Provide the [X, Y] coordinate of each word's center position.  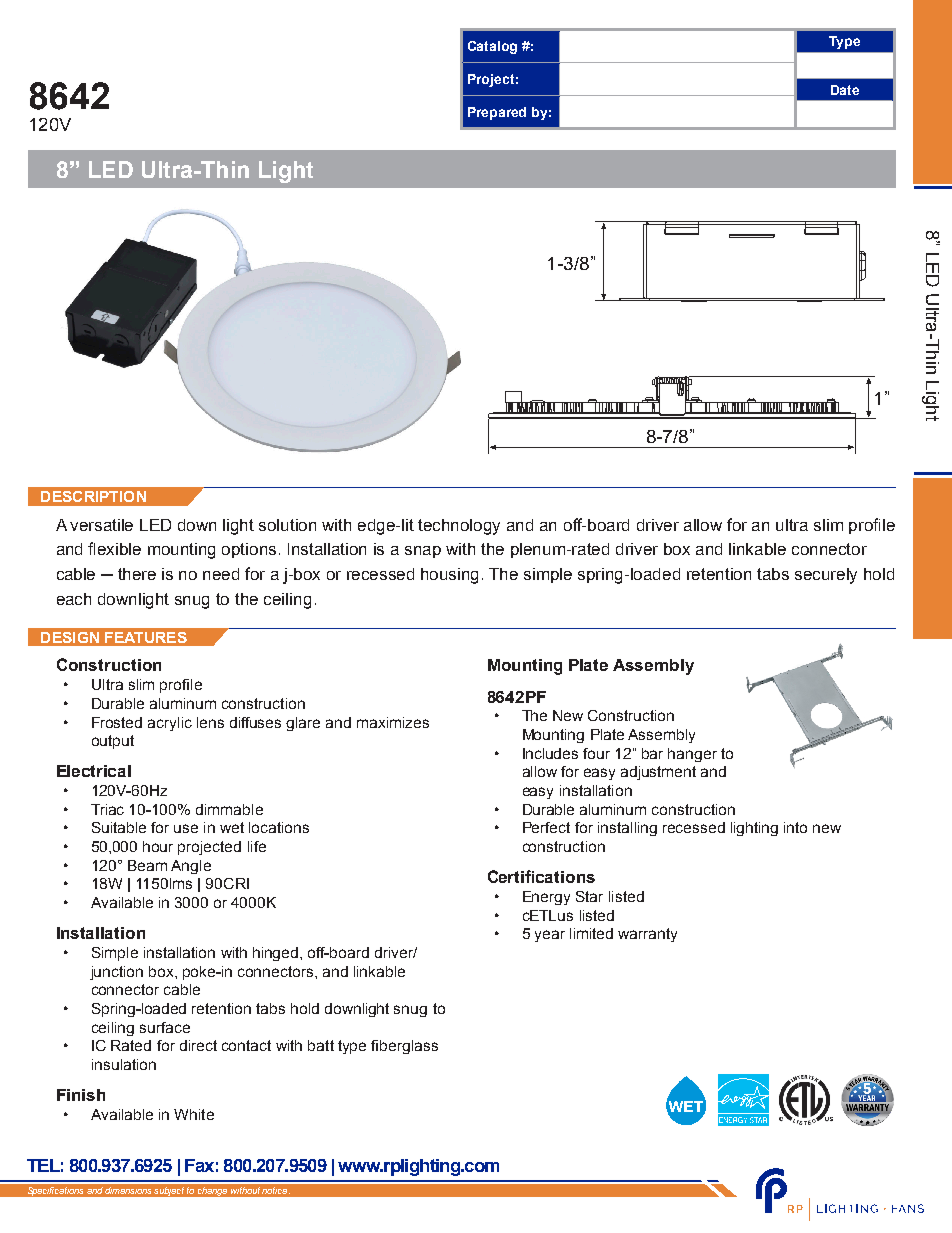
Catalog [492, 47]
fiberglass [404, 1047]
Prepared [497, 113]
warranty [647, 935]
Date [845, 90]
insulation [124, 1064]
